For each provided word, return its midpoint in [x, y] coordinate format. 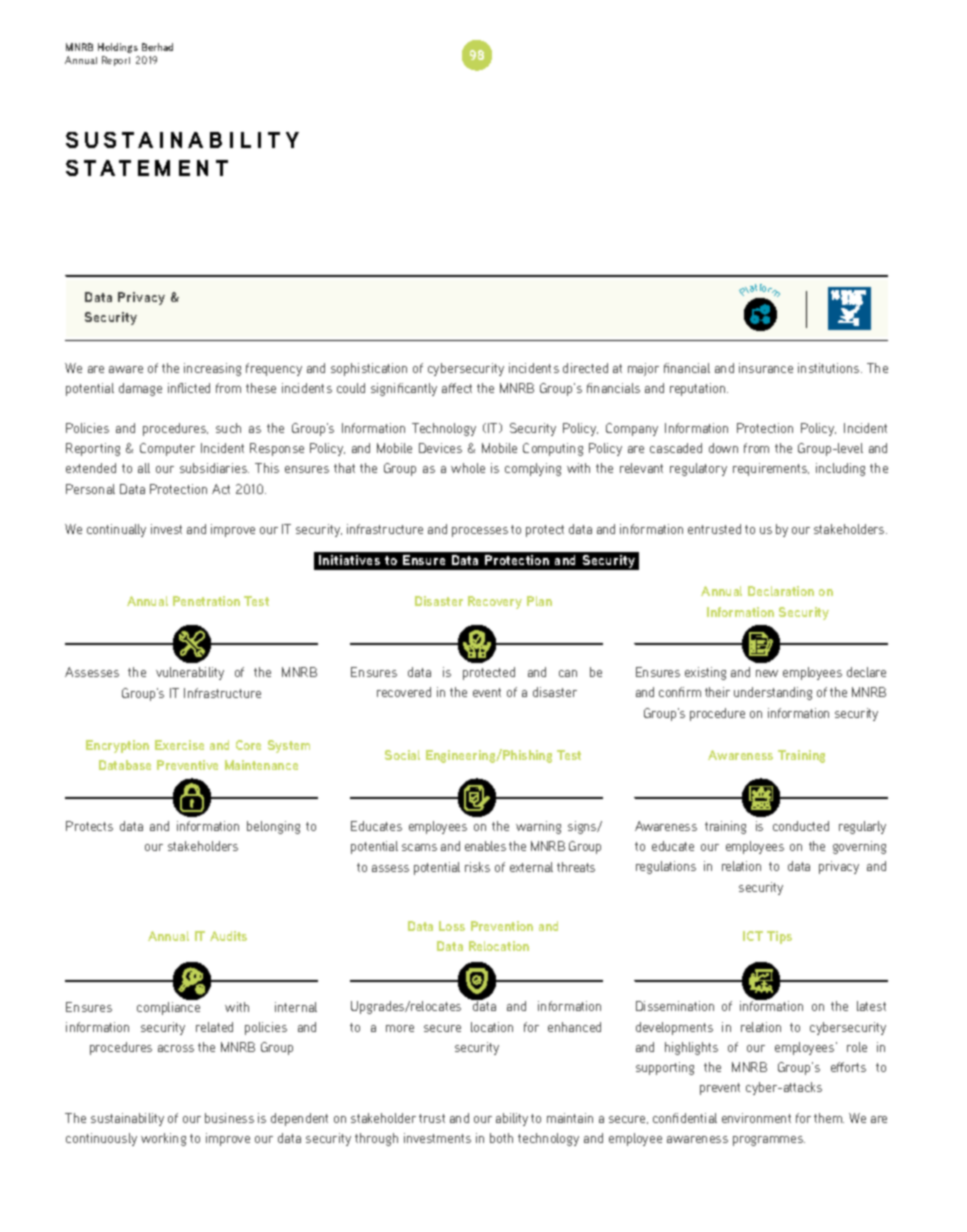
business [229, 1118]
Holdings [118, 48]
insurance [766, 368]
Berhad [157, 47]
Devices [440, 448]
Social [402, 755]
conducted [801, 826]
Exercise [179, 745]
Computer [167, 449]
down [723, 448]
